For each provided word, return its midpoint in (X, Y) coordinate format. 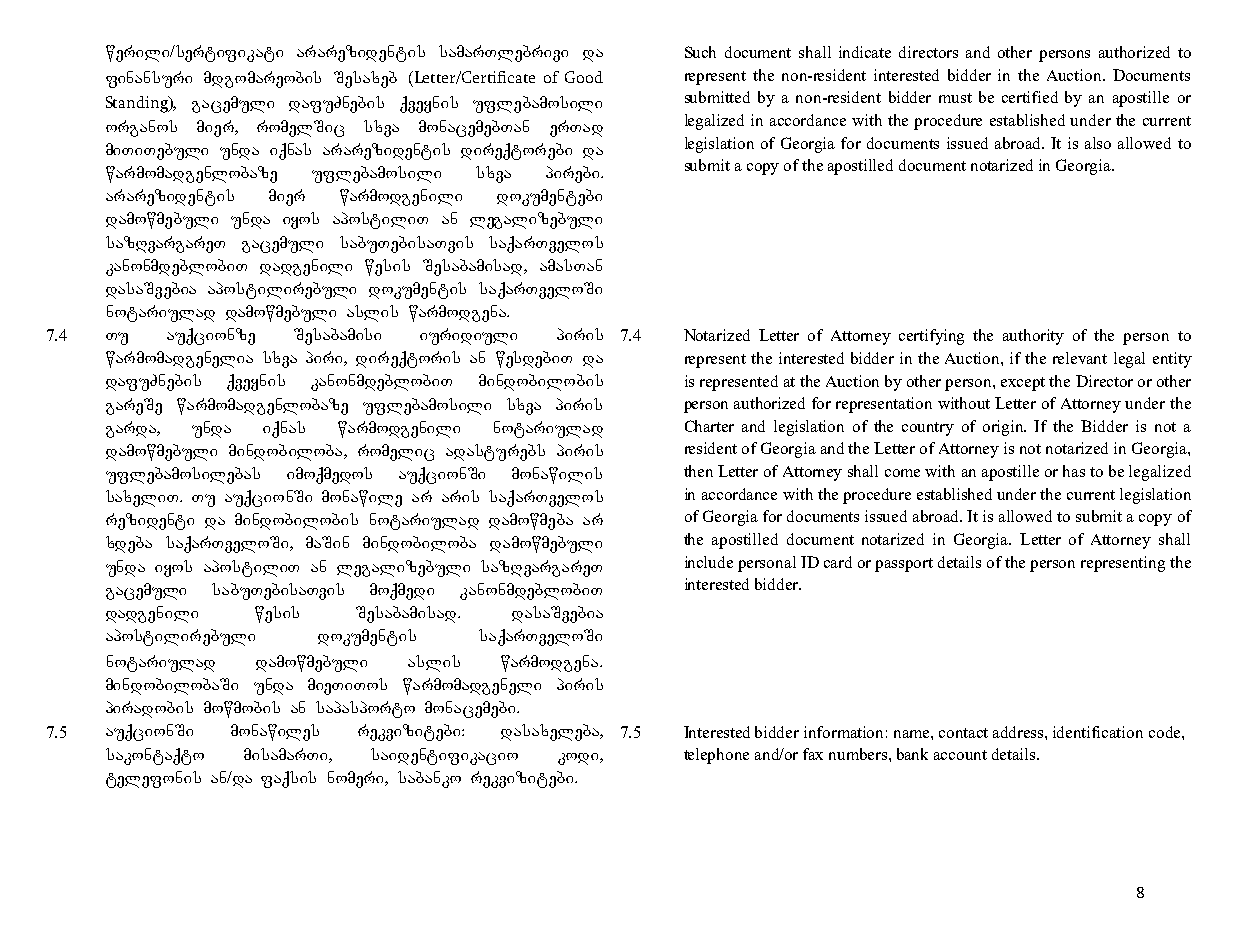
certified (1030, 97)
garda (132, 429)
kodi (579, 759)
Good (584, 77)
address (1019, 732)
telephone (716, 756)
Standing (138, 104)
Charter (709, 426)
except (1023, 384)
